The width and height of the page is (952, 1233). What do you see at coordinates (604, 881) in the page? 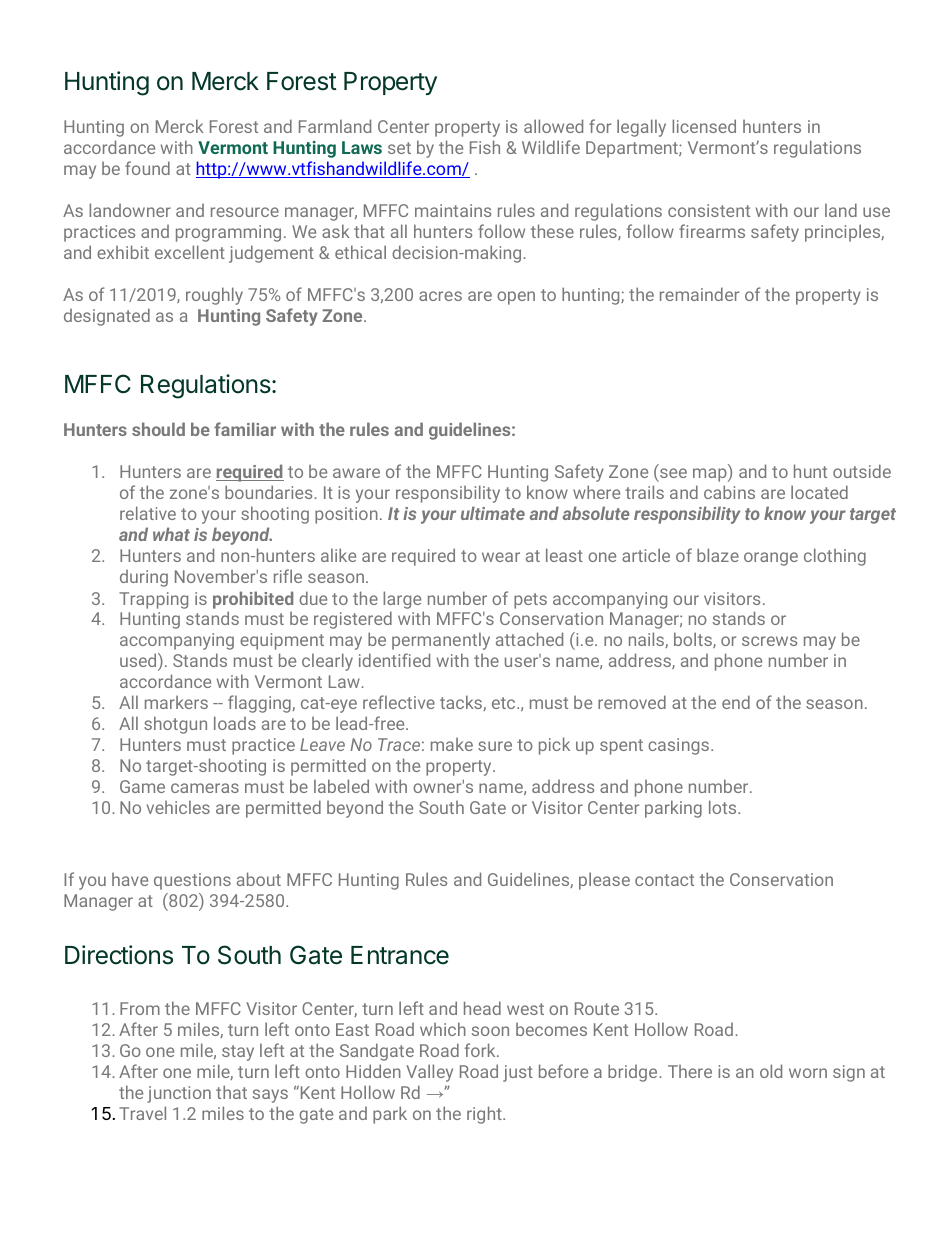
I see `please` at bounding box center [604, 881].
